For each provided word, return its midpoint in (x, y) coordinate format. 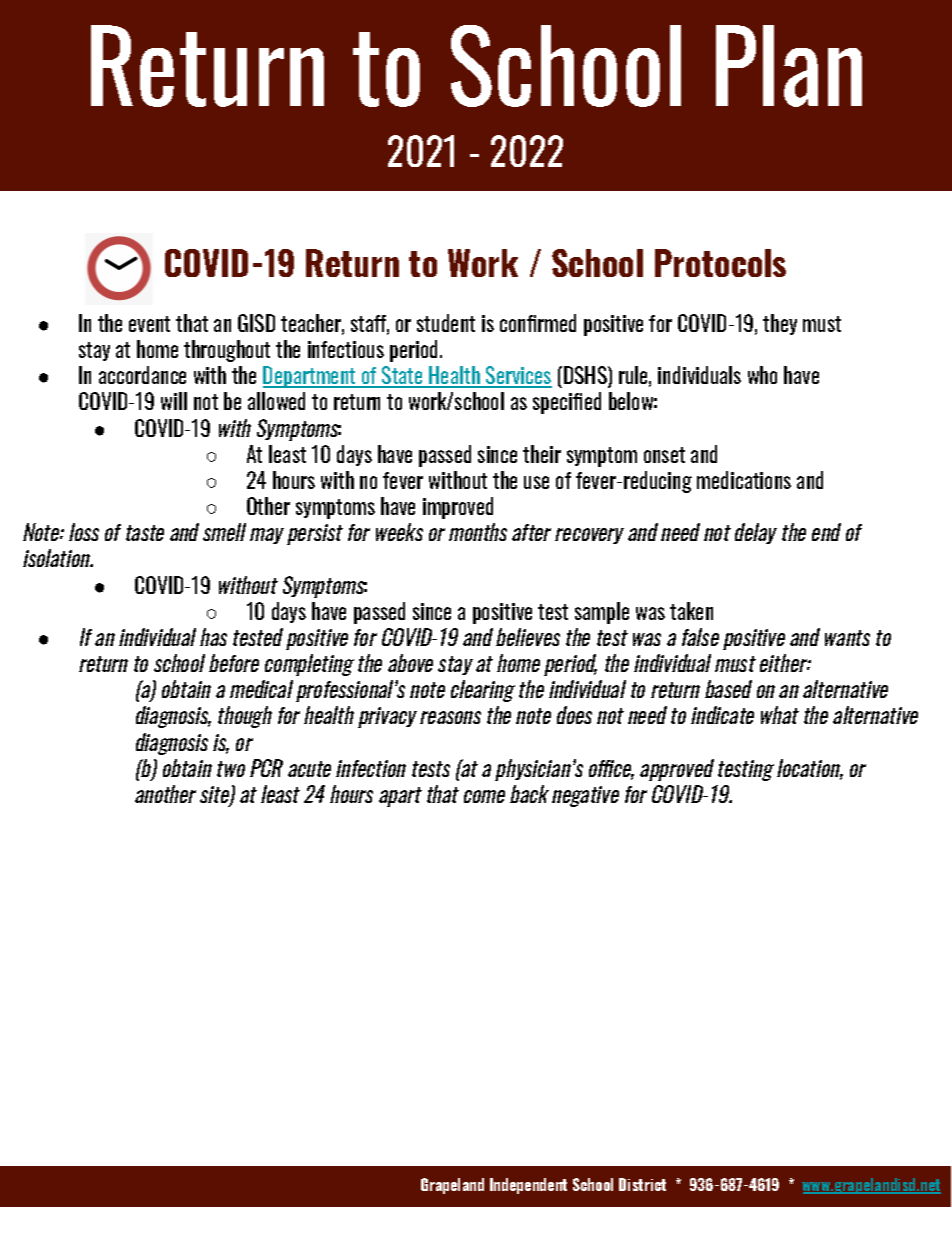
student (446, 323)
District (642, 1184)
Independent (528, 1186)
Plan (789, 66)
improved (458, 508)
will (174, 401)
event (149, 324)
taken (691, 611)
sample (602, 613)
